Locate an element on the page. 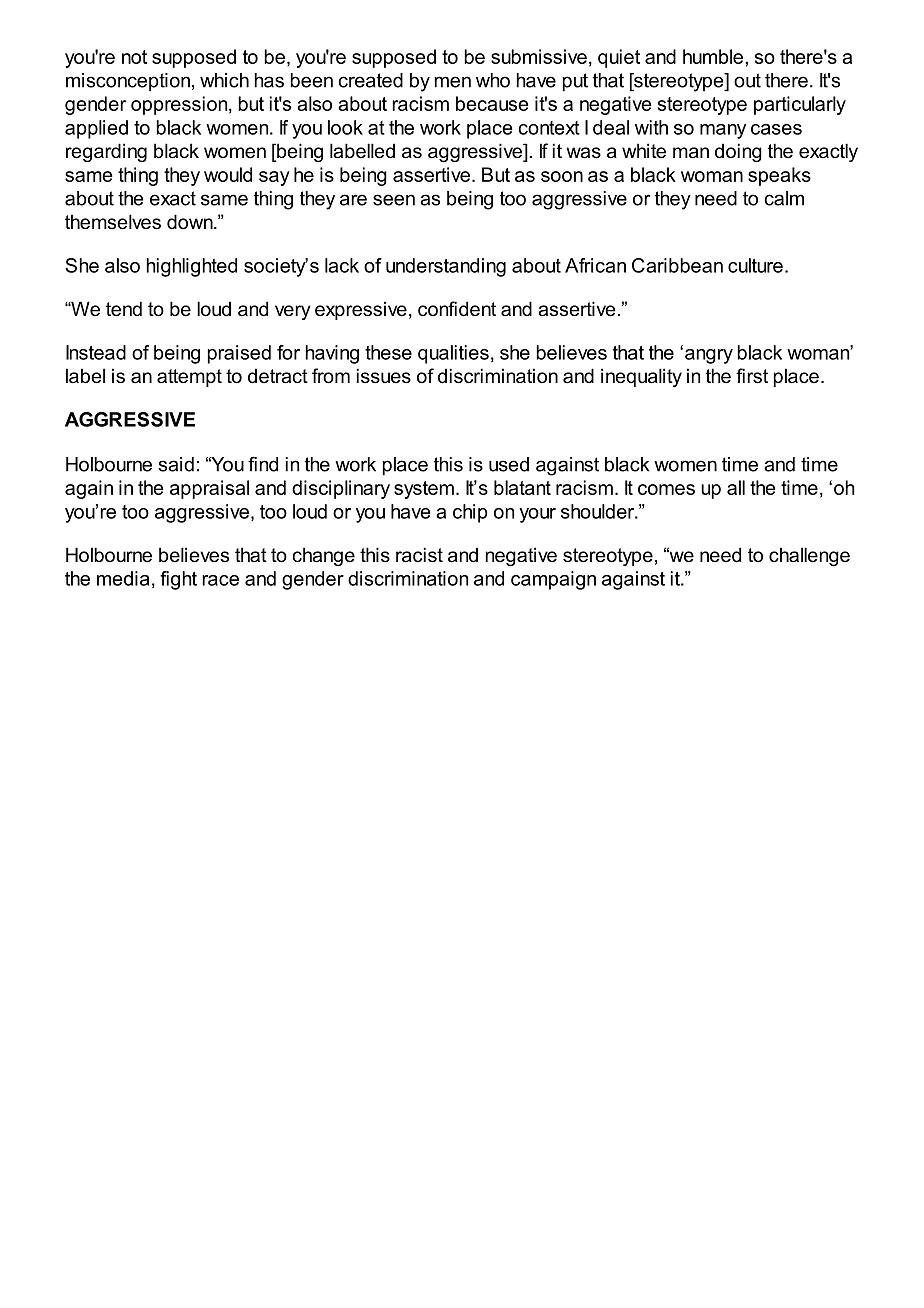 The width and height of the document is (924, 1308). culture is located at coordinates (755, 265).
